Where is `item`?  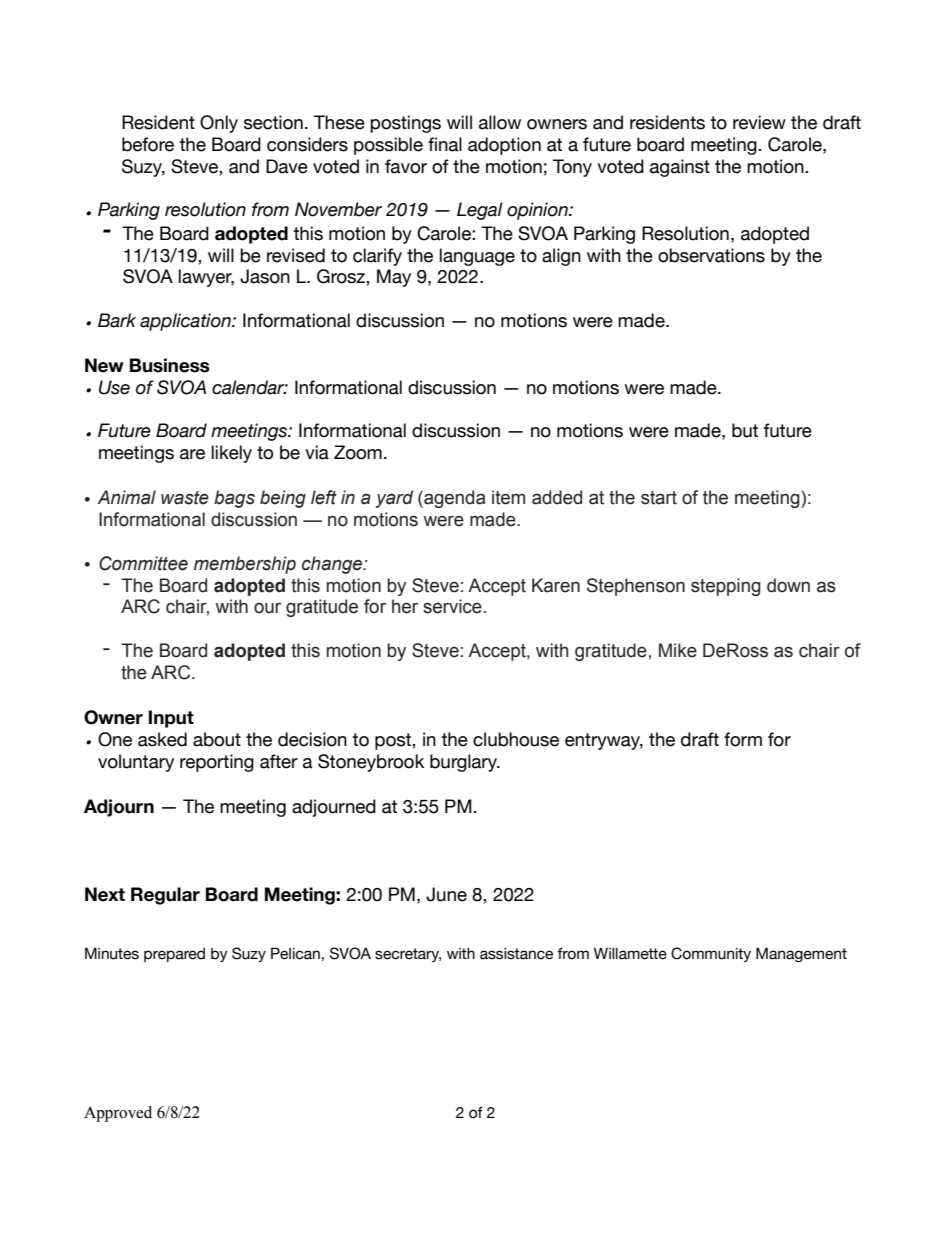 item is located at coordinates (508, 497).
